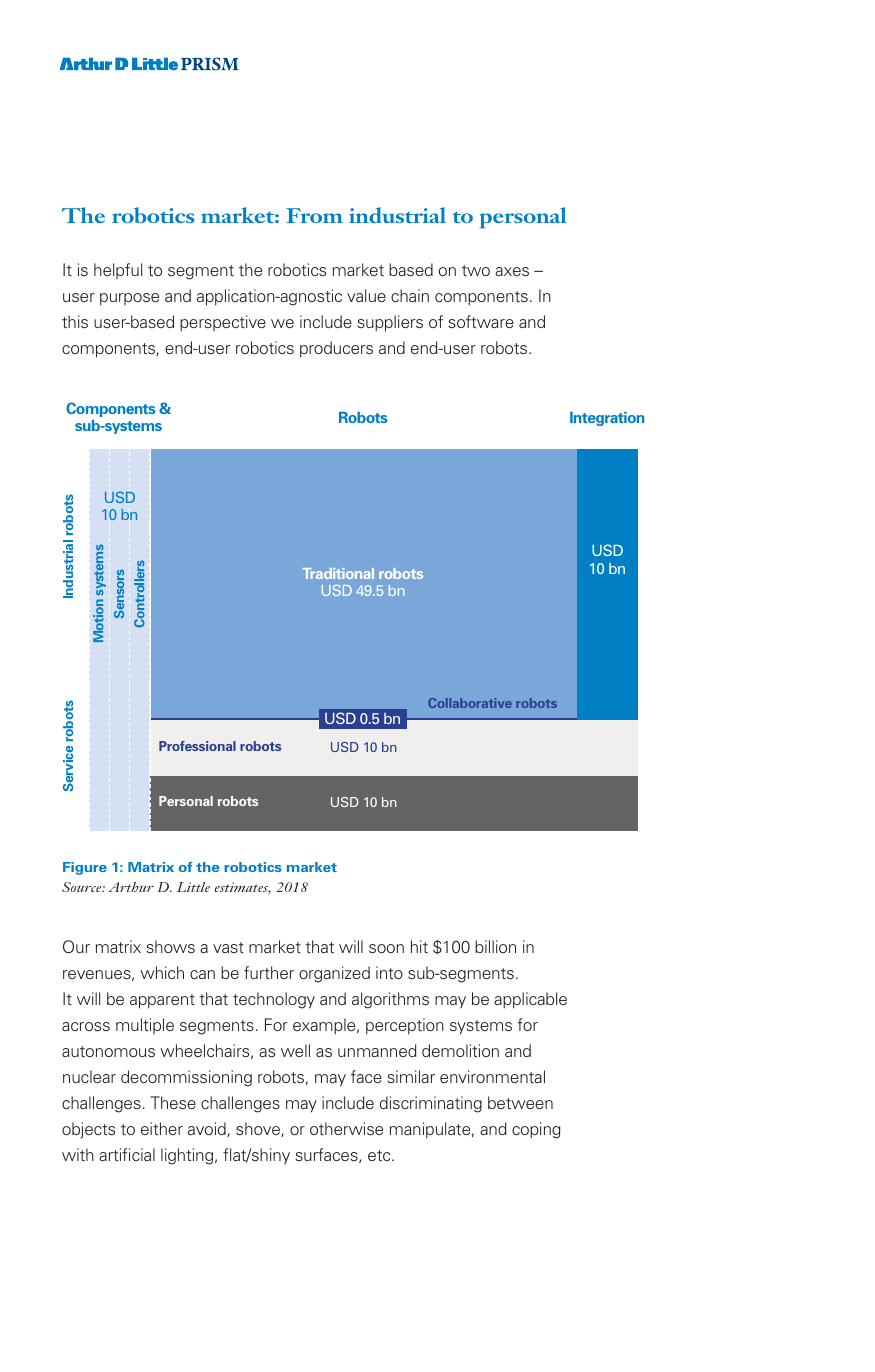  What do you see at coordinates (346, 1128) in the screenshot?
I see `otherwise` at bounding box center [346, 1128].
